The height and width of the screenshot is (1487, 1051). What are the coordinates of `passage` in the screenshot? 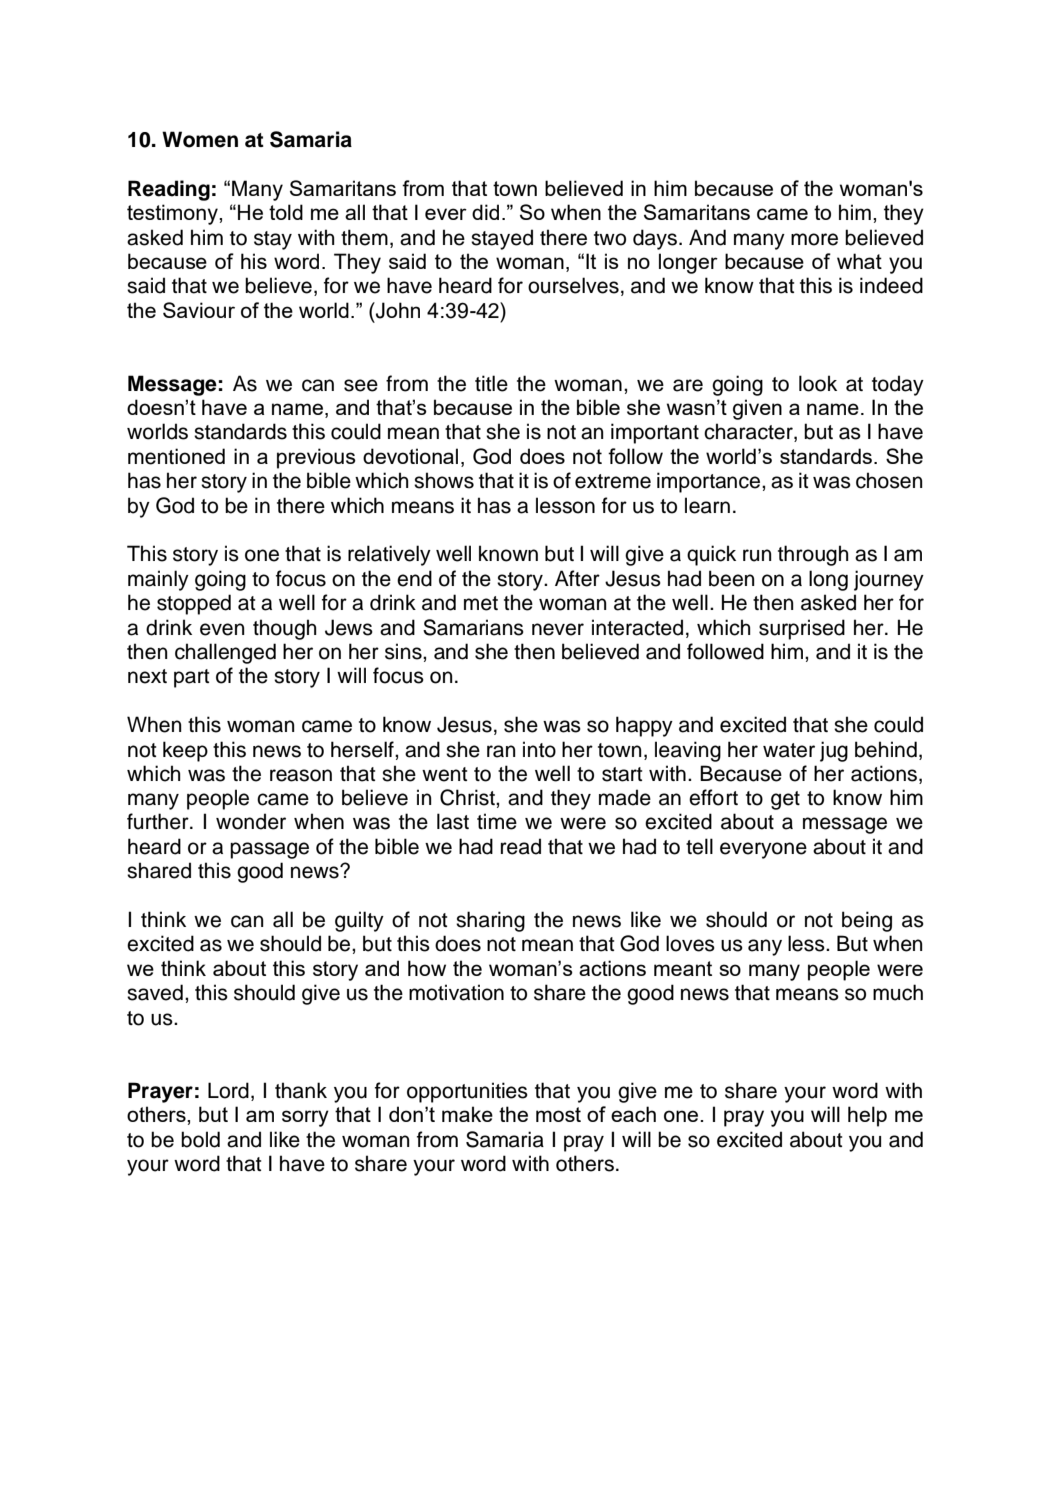 It's located at (269, 850).
